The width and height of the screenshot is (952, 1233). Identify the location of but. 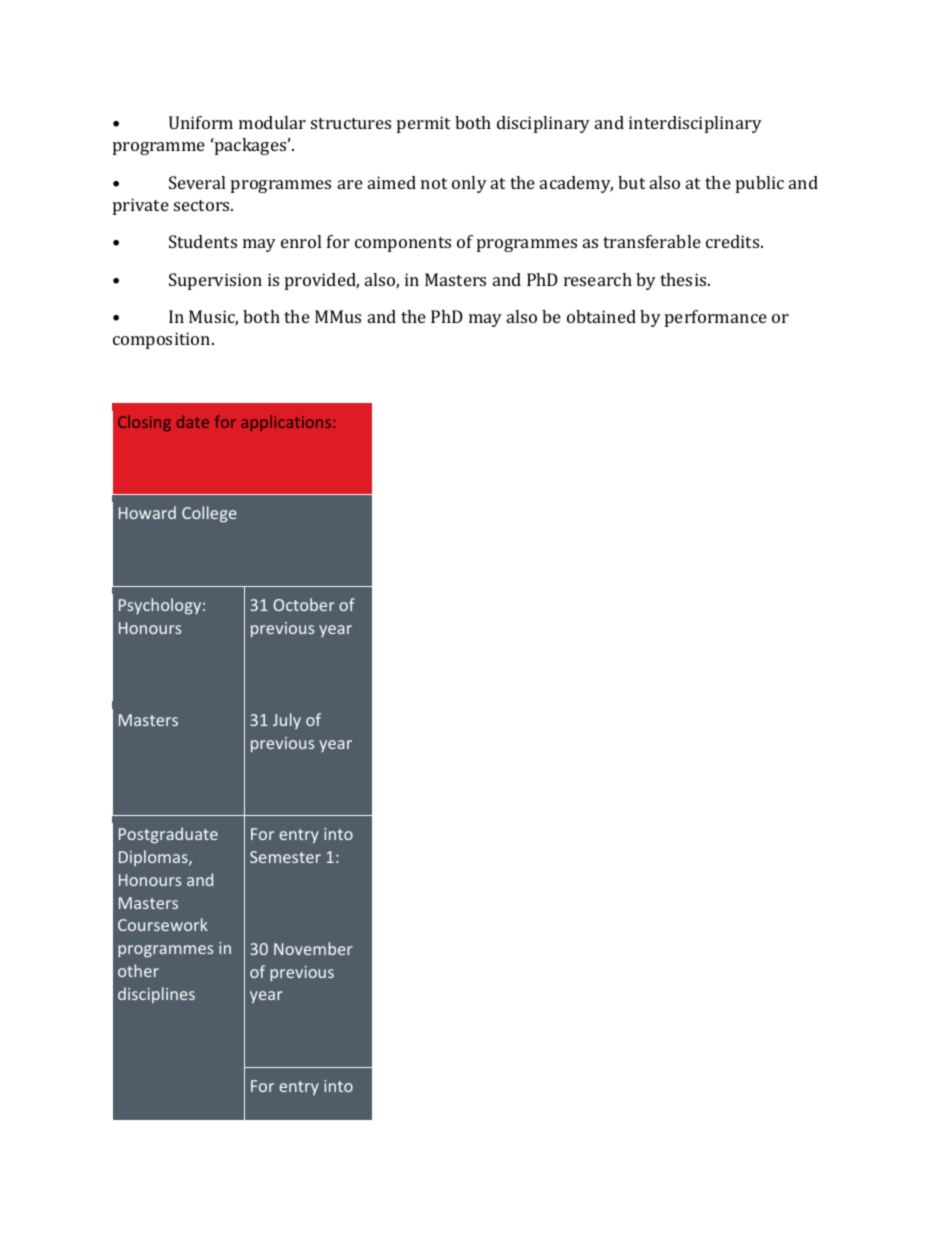
(631, 182).
